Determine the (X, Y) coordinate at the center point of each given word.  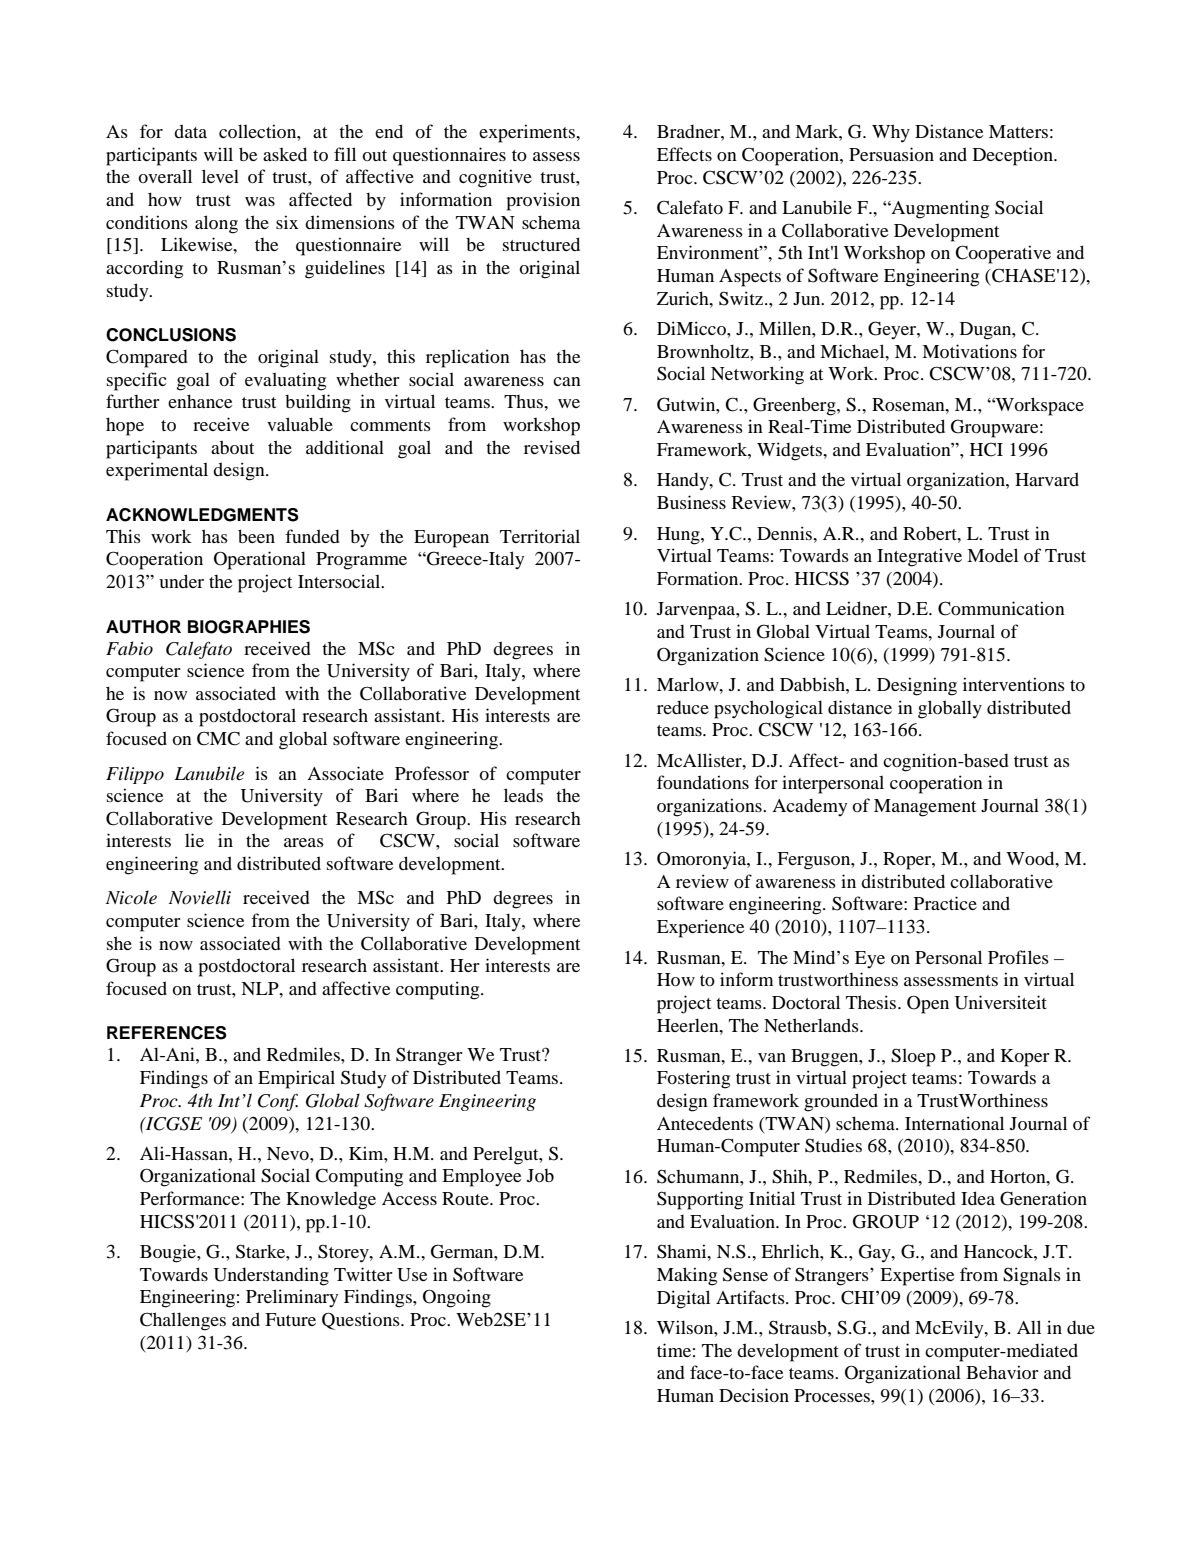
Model (992, 555)
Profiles (1018, 957)
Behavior (1002, 1372)
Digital (683, 1299)
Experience (700, 928)
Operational (260, 560)
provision (543, 201)
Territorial (540, 536)
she (119, 943)
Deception (1014, 156)
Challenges (183, 1321)
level (220, 176)
